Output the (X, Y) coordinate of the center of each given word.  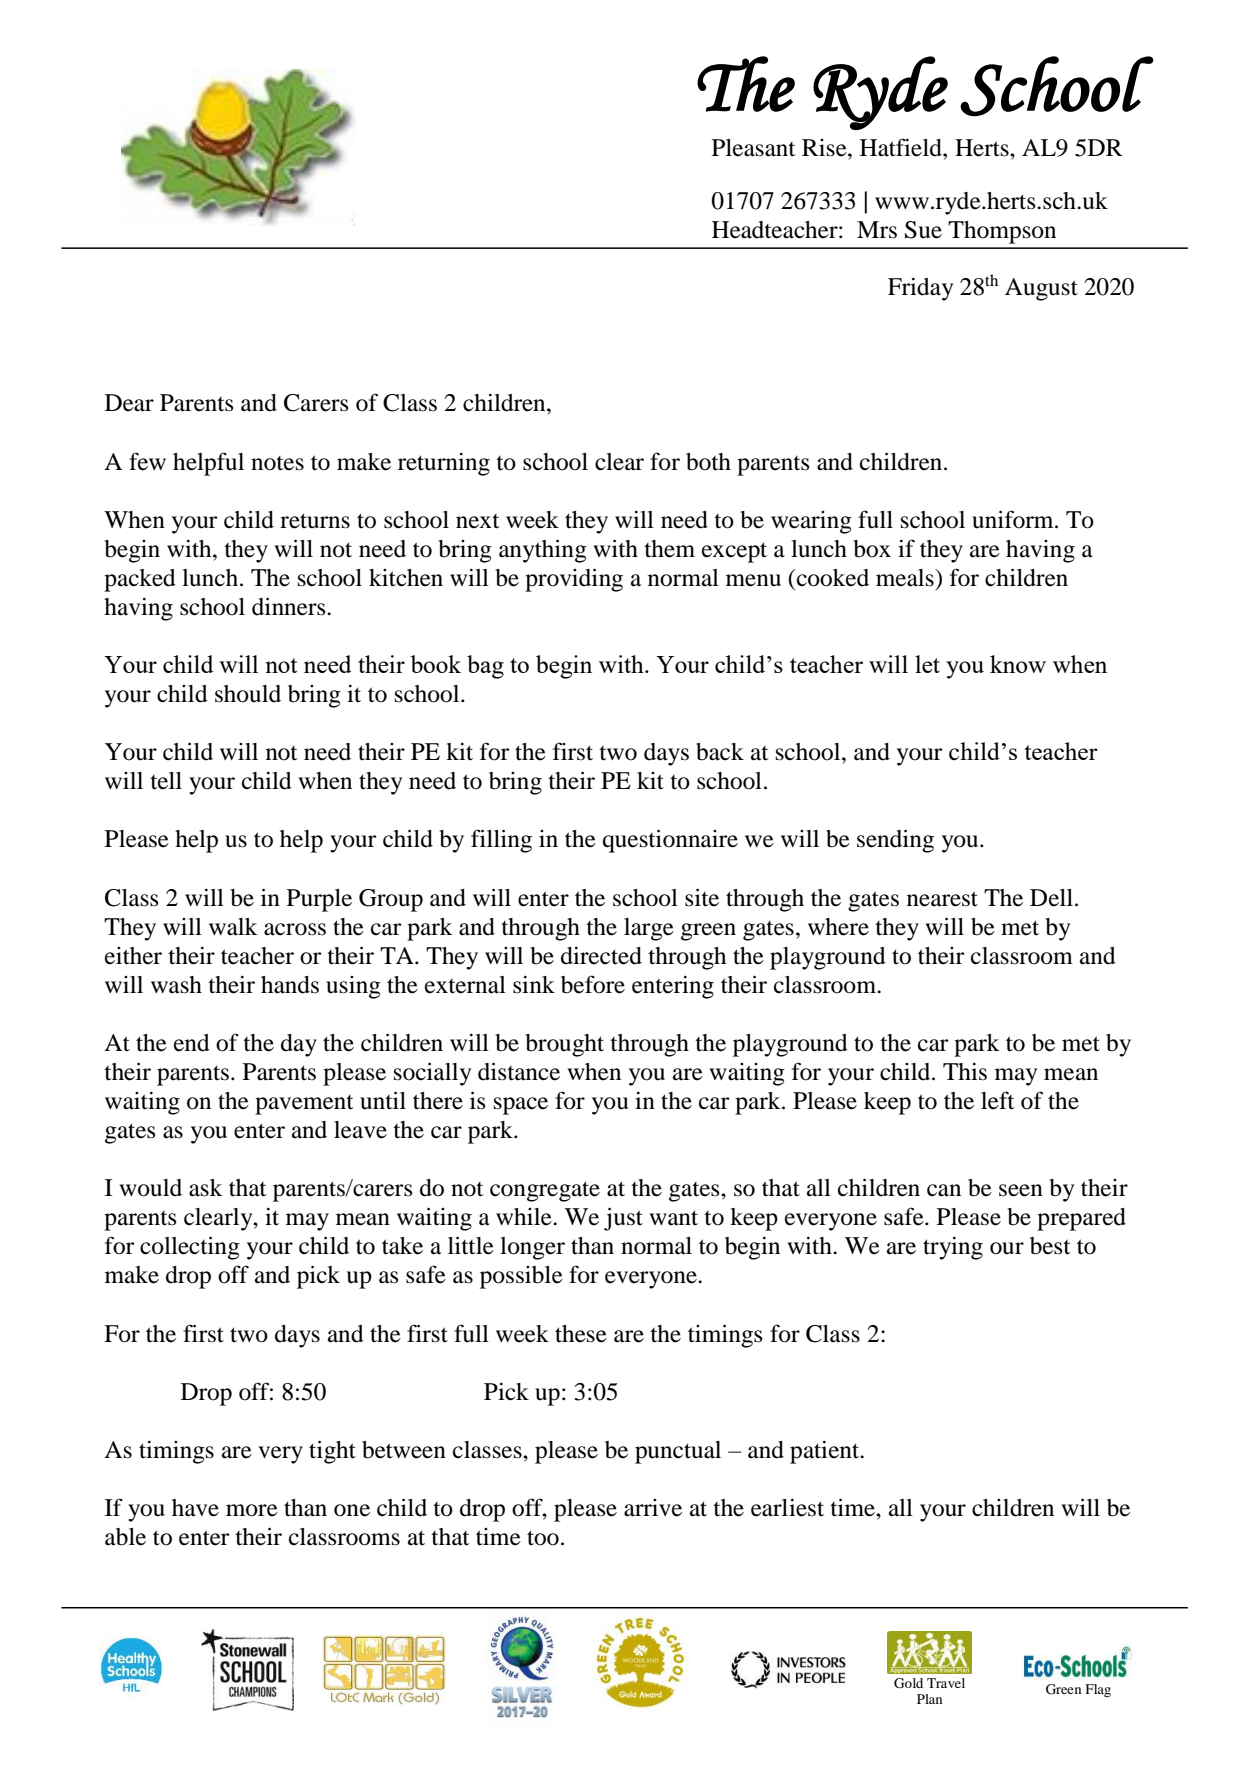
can (944, 1190)
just (623, 1219)
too (543, 1538)
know (1018, 664)
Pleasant (754, 148)
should (248, 694)
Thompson (1002, 232)
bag (485, 667)
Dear (129, 403)
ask (206, 1188)
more (252, 1510)
